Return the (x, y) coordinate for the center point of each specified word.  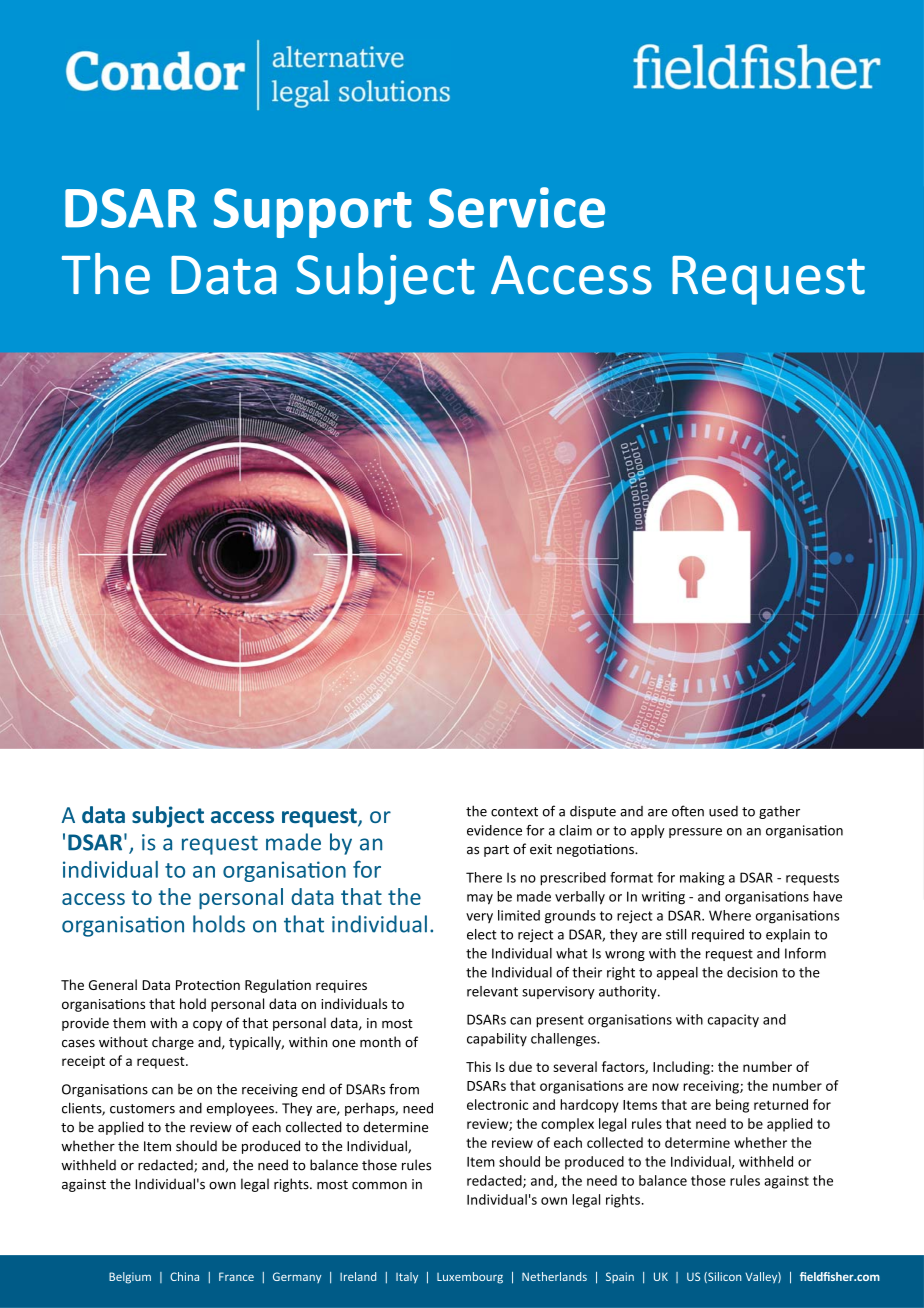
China (184, 1276)
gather (779, 812)
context (514, 812)
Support (313, 213)
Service (517, 207)
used (723, 811)
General (113, 984)
